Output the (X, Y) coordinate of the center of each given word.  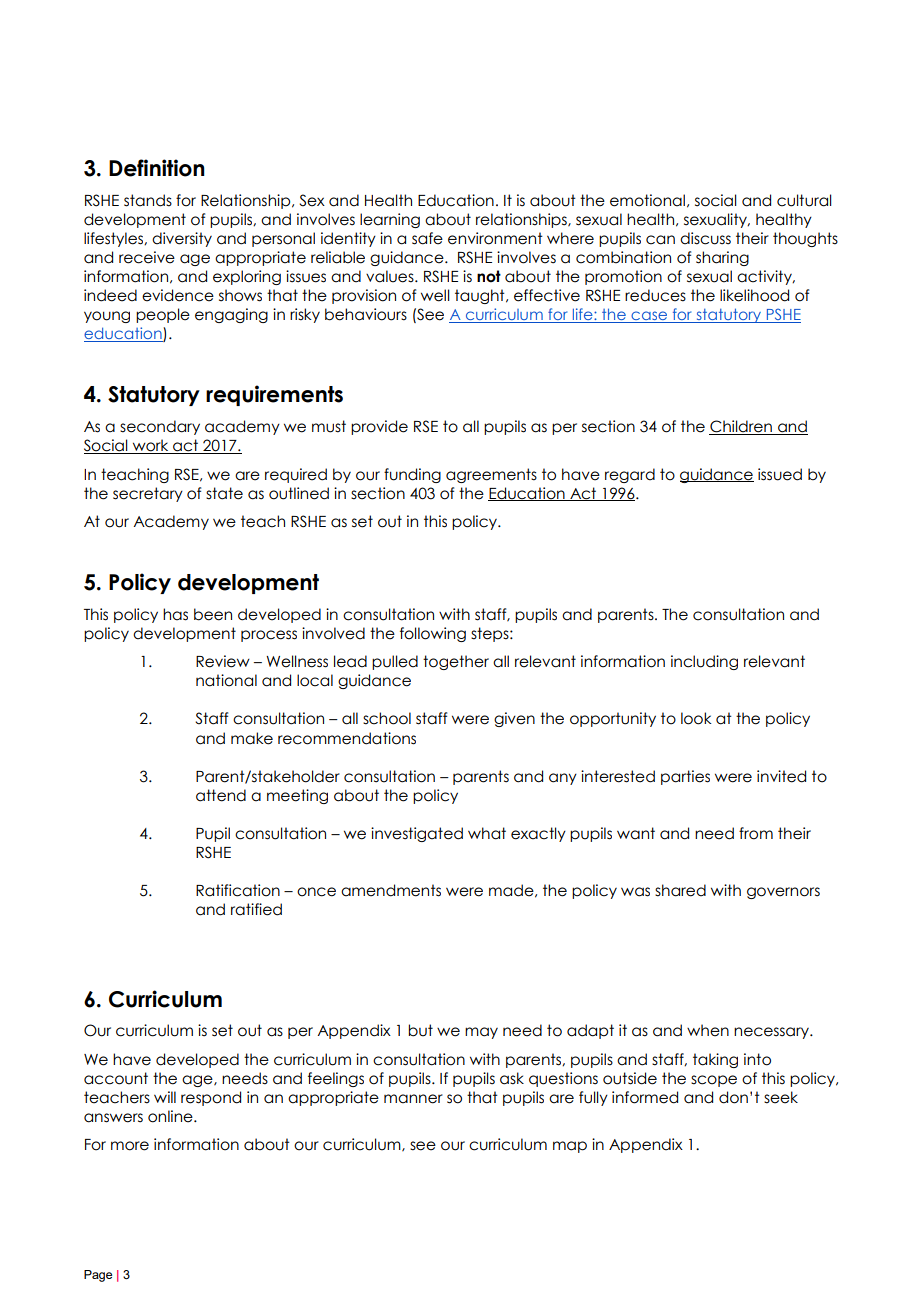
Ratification (238, 890)
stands (148, 200)
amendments (391, 890)
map (570, 1147)
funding (412, 475)
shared (680, 890)
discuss (705, 238)
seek (781, 1097)
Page (98, 1276)
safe (427, 238)
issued (780, 474)
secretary (148, 494)
